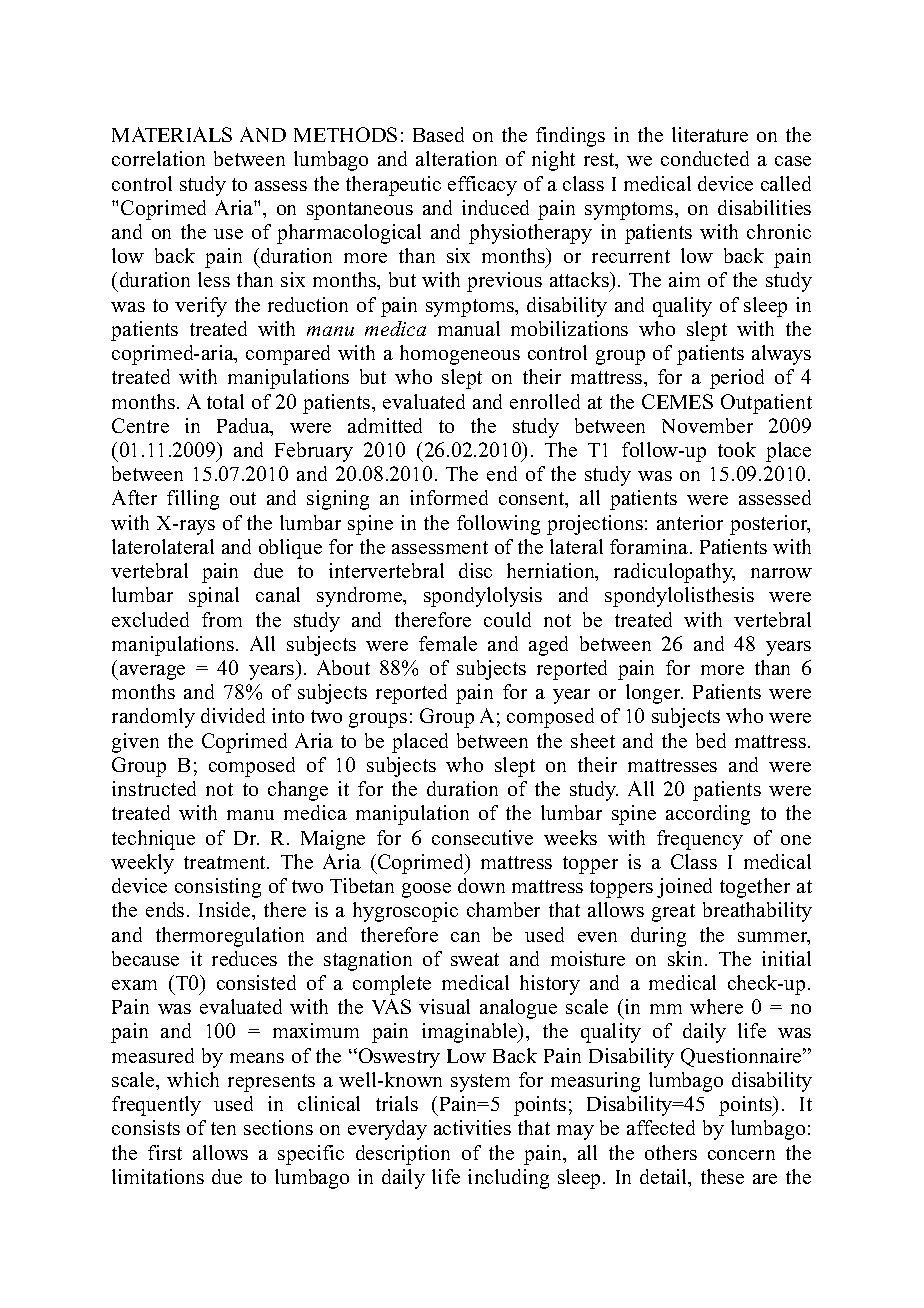 Image resolution: width=924 pixels, height=1308 pixels. What do you see at coordinates (654, 694) in the screenshot?
I see `longer` at bounding box center [654, 694].
